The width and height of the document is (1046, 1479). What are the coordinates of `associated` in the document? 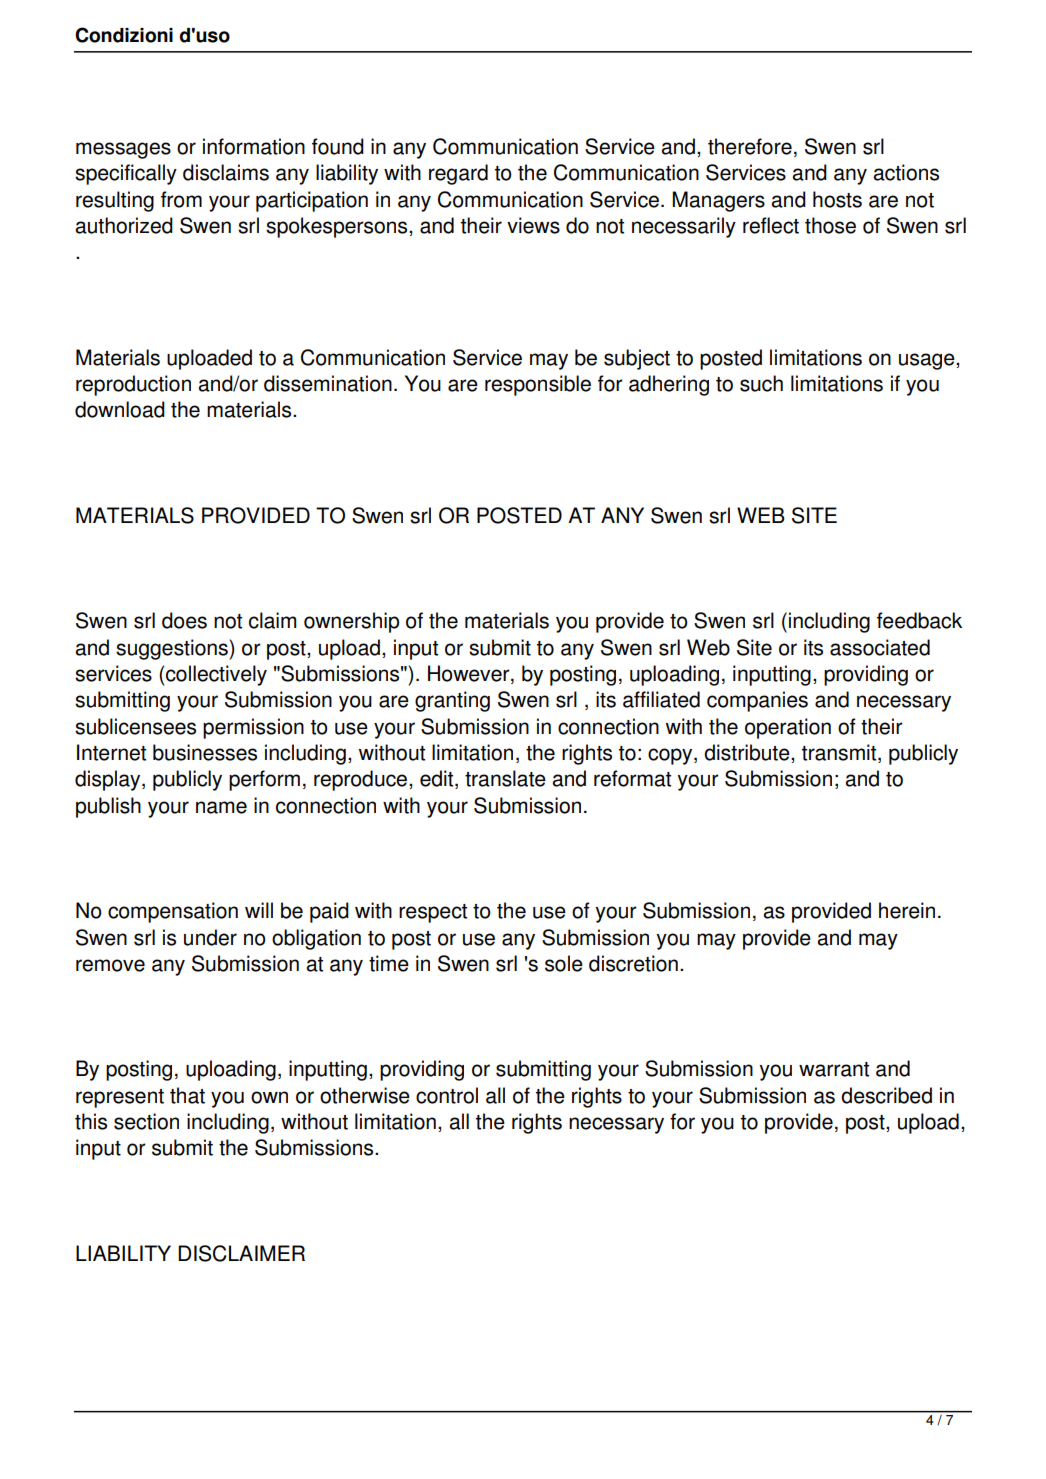 It's located at (880, 647).
